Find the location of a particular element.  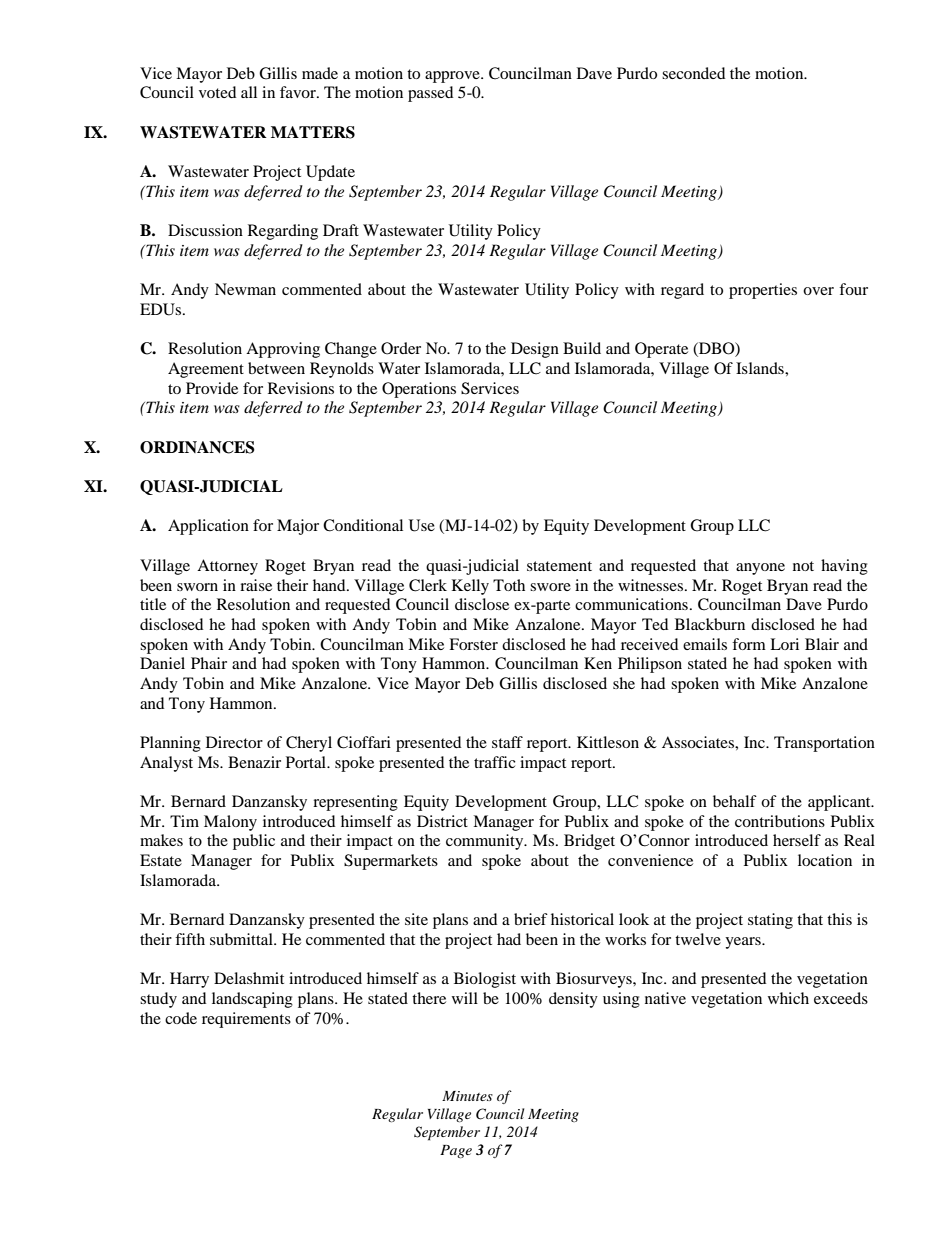

raise is located at coordinates (256, 585).
